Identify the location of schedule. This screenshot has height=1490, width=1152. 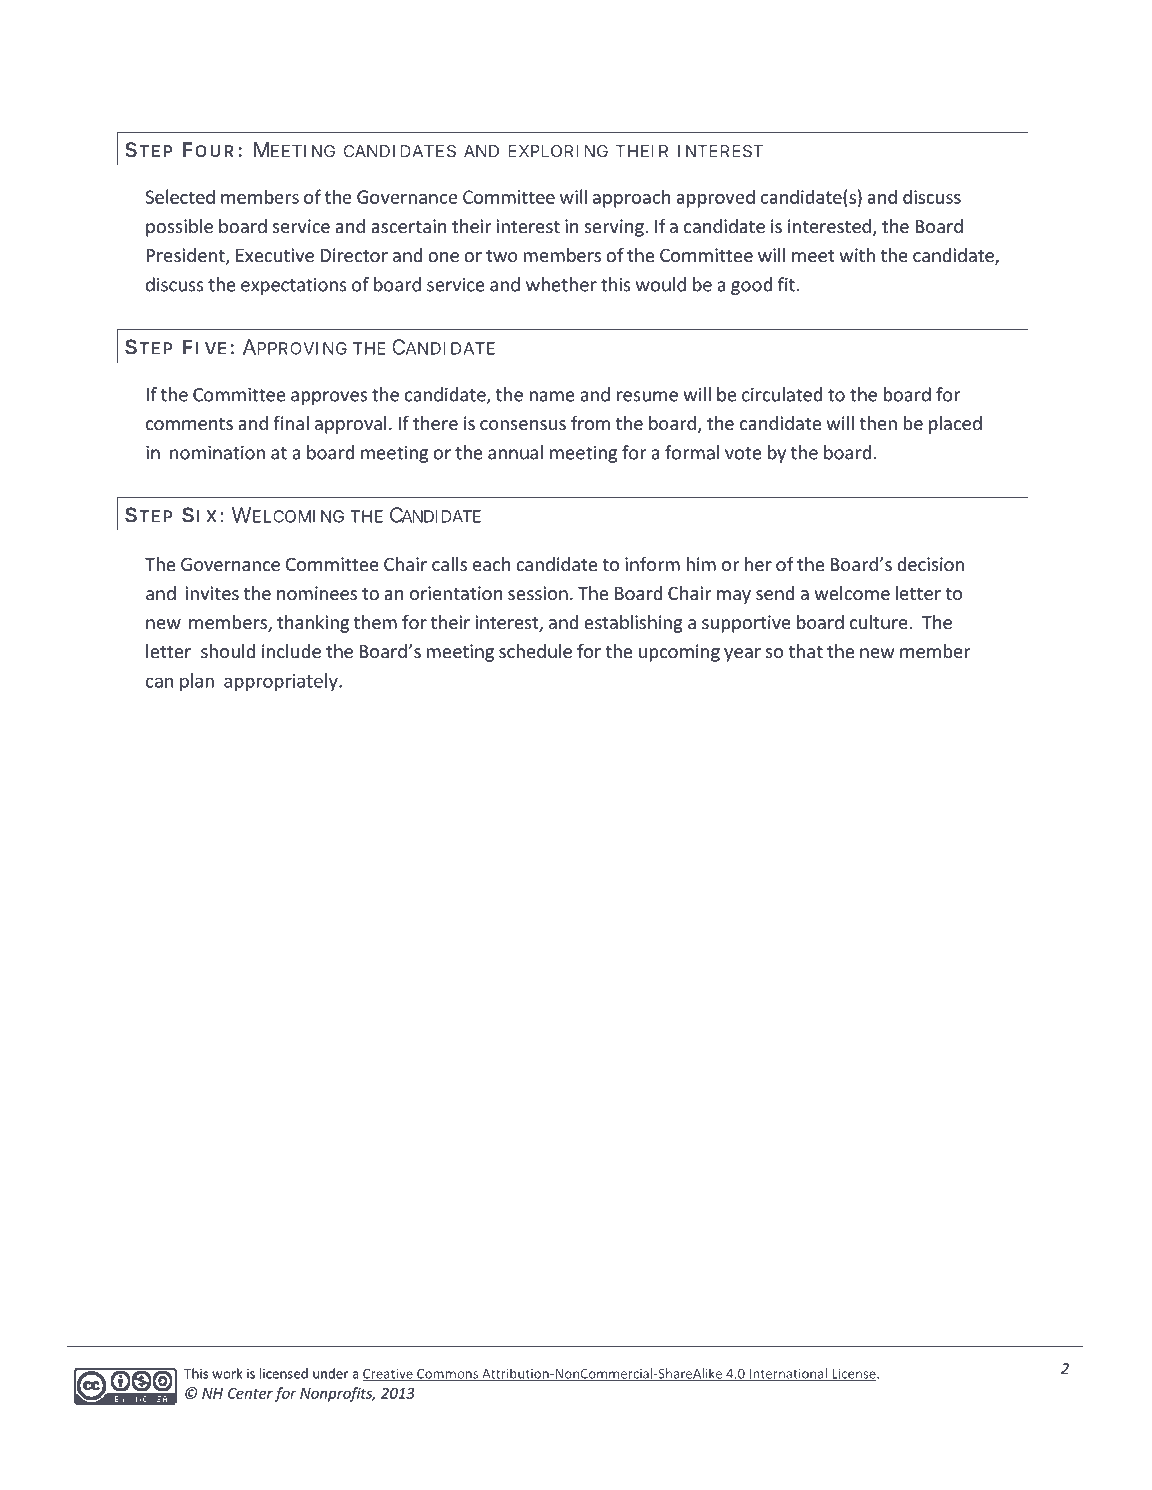
(535, 651).
